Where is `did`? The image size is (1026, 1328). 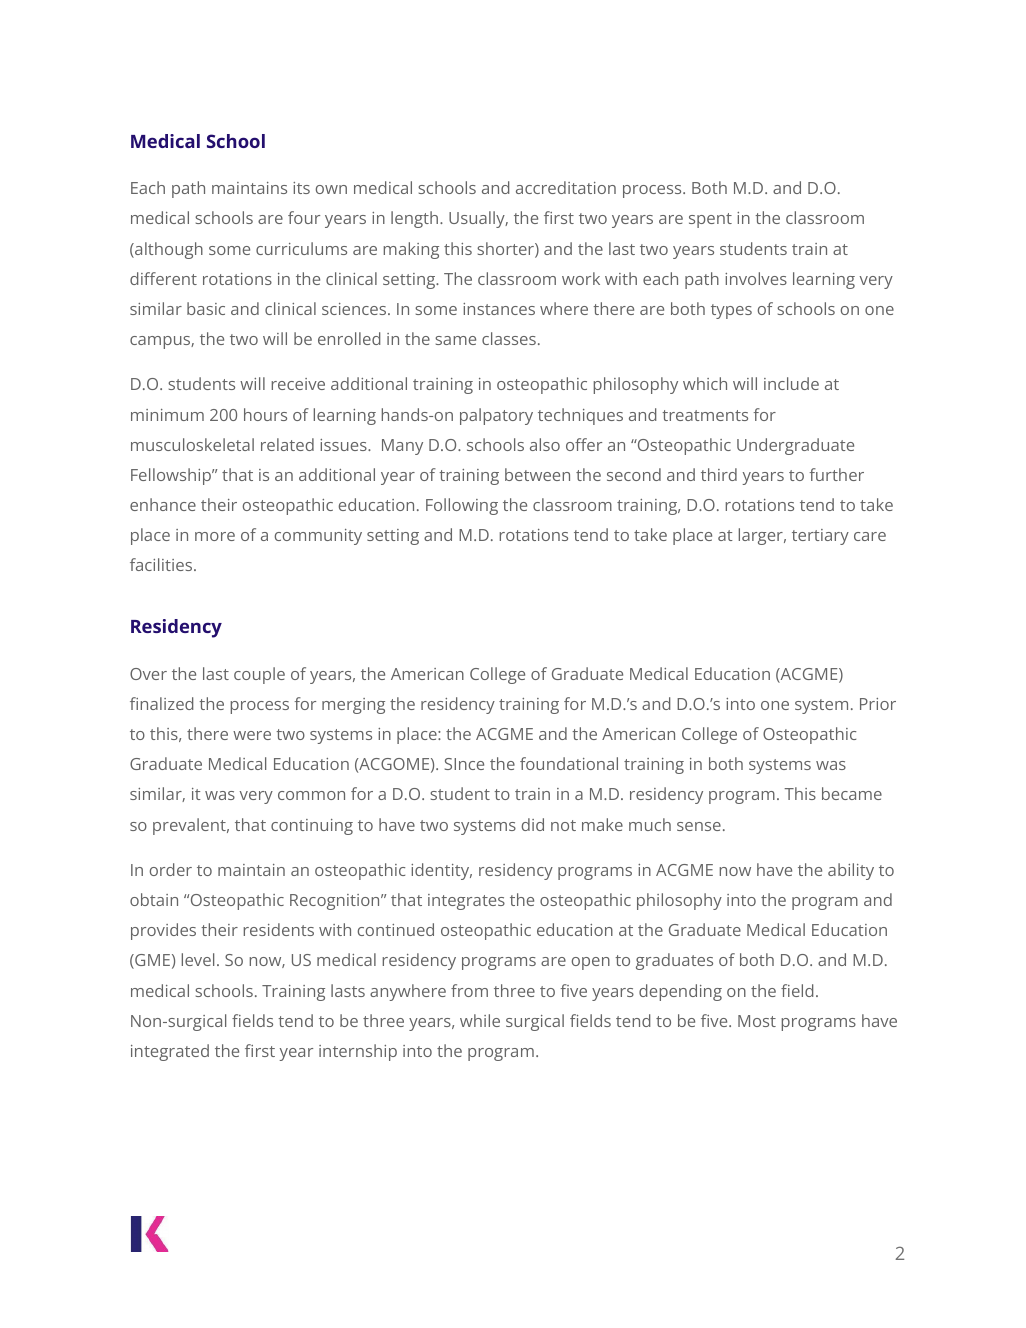
did is located at coordinates (533, 824).
